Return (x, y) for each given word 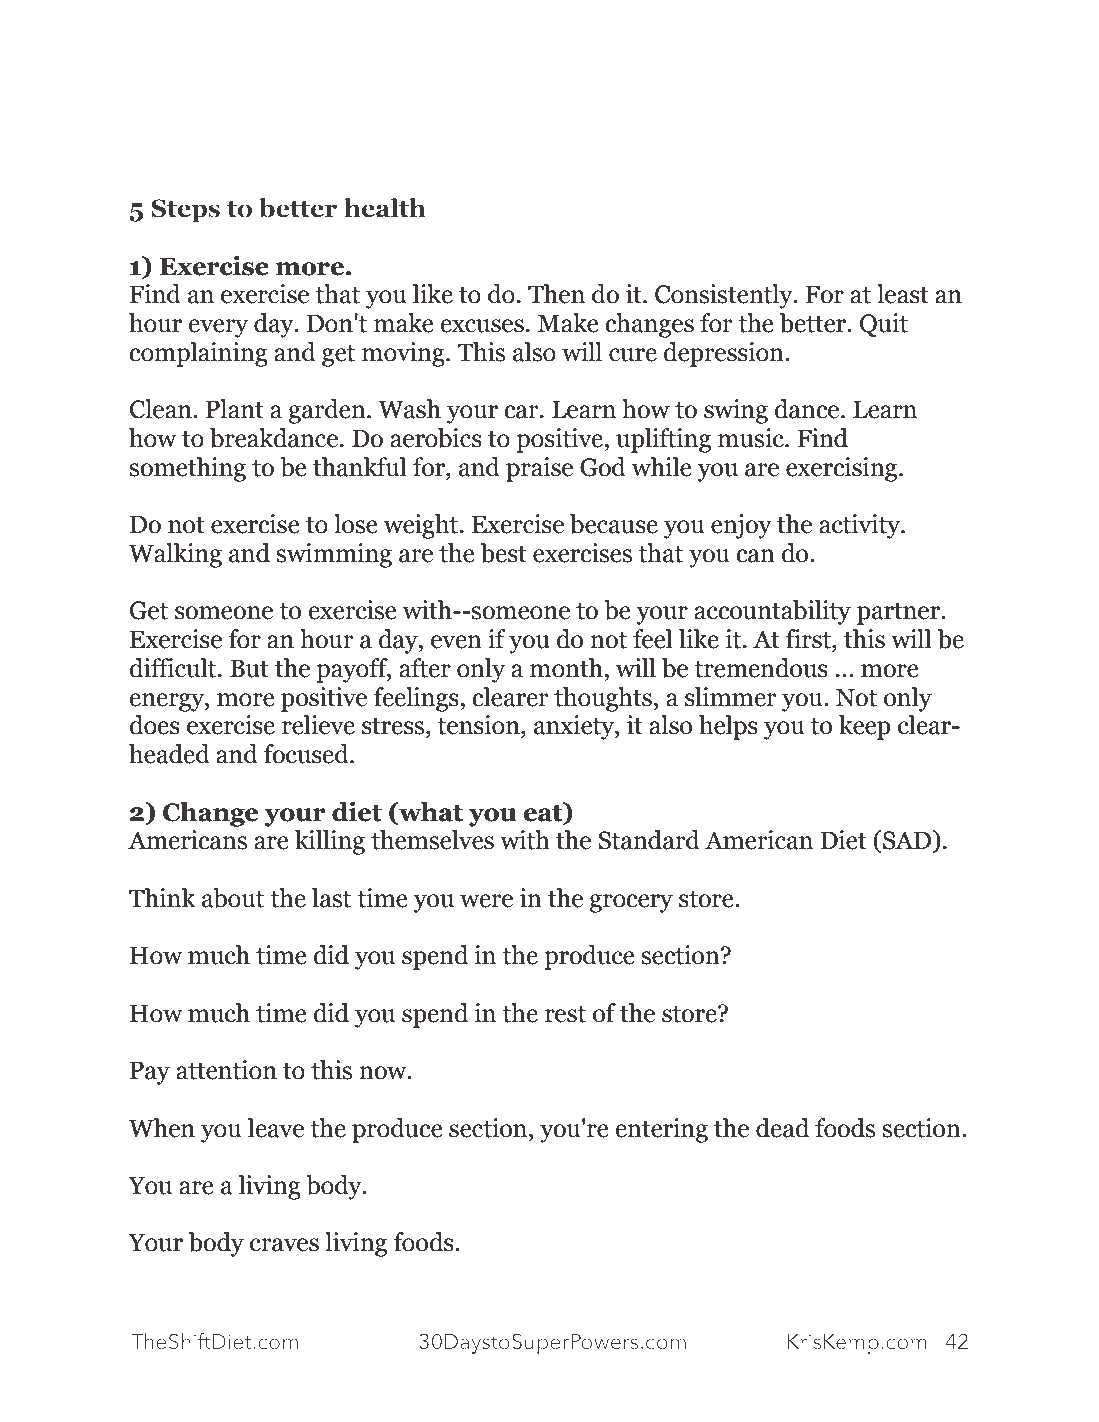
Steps (185, 211)
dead (782, 1128)
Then (556, 294)
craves (284, 1245)
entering (661, 1130)
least (903, 294)
